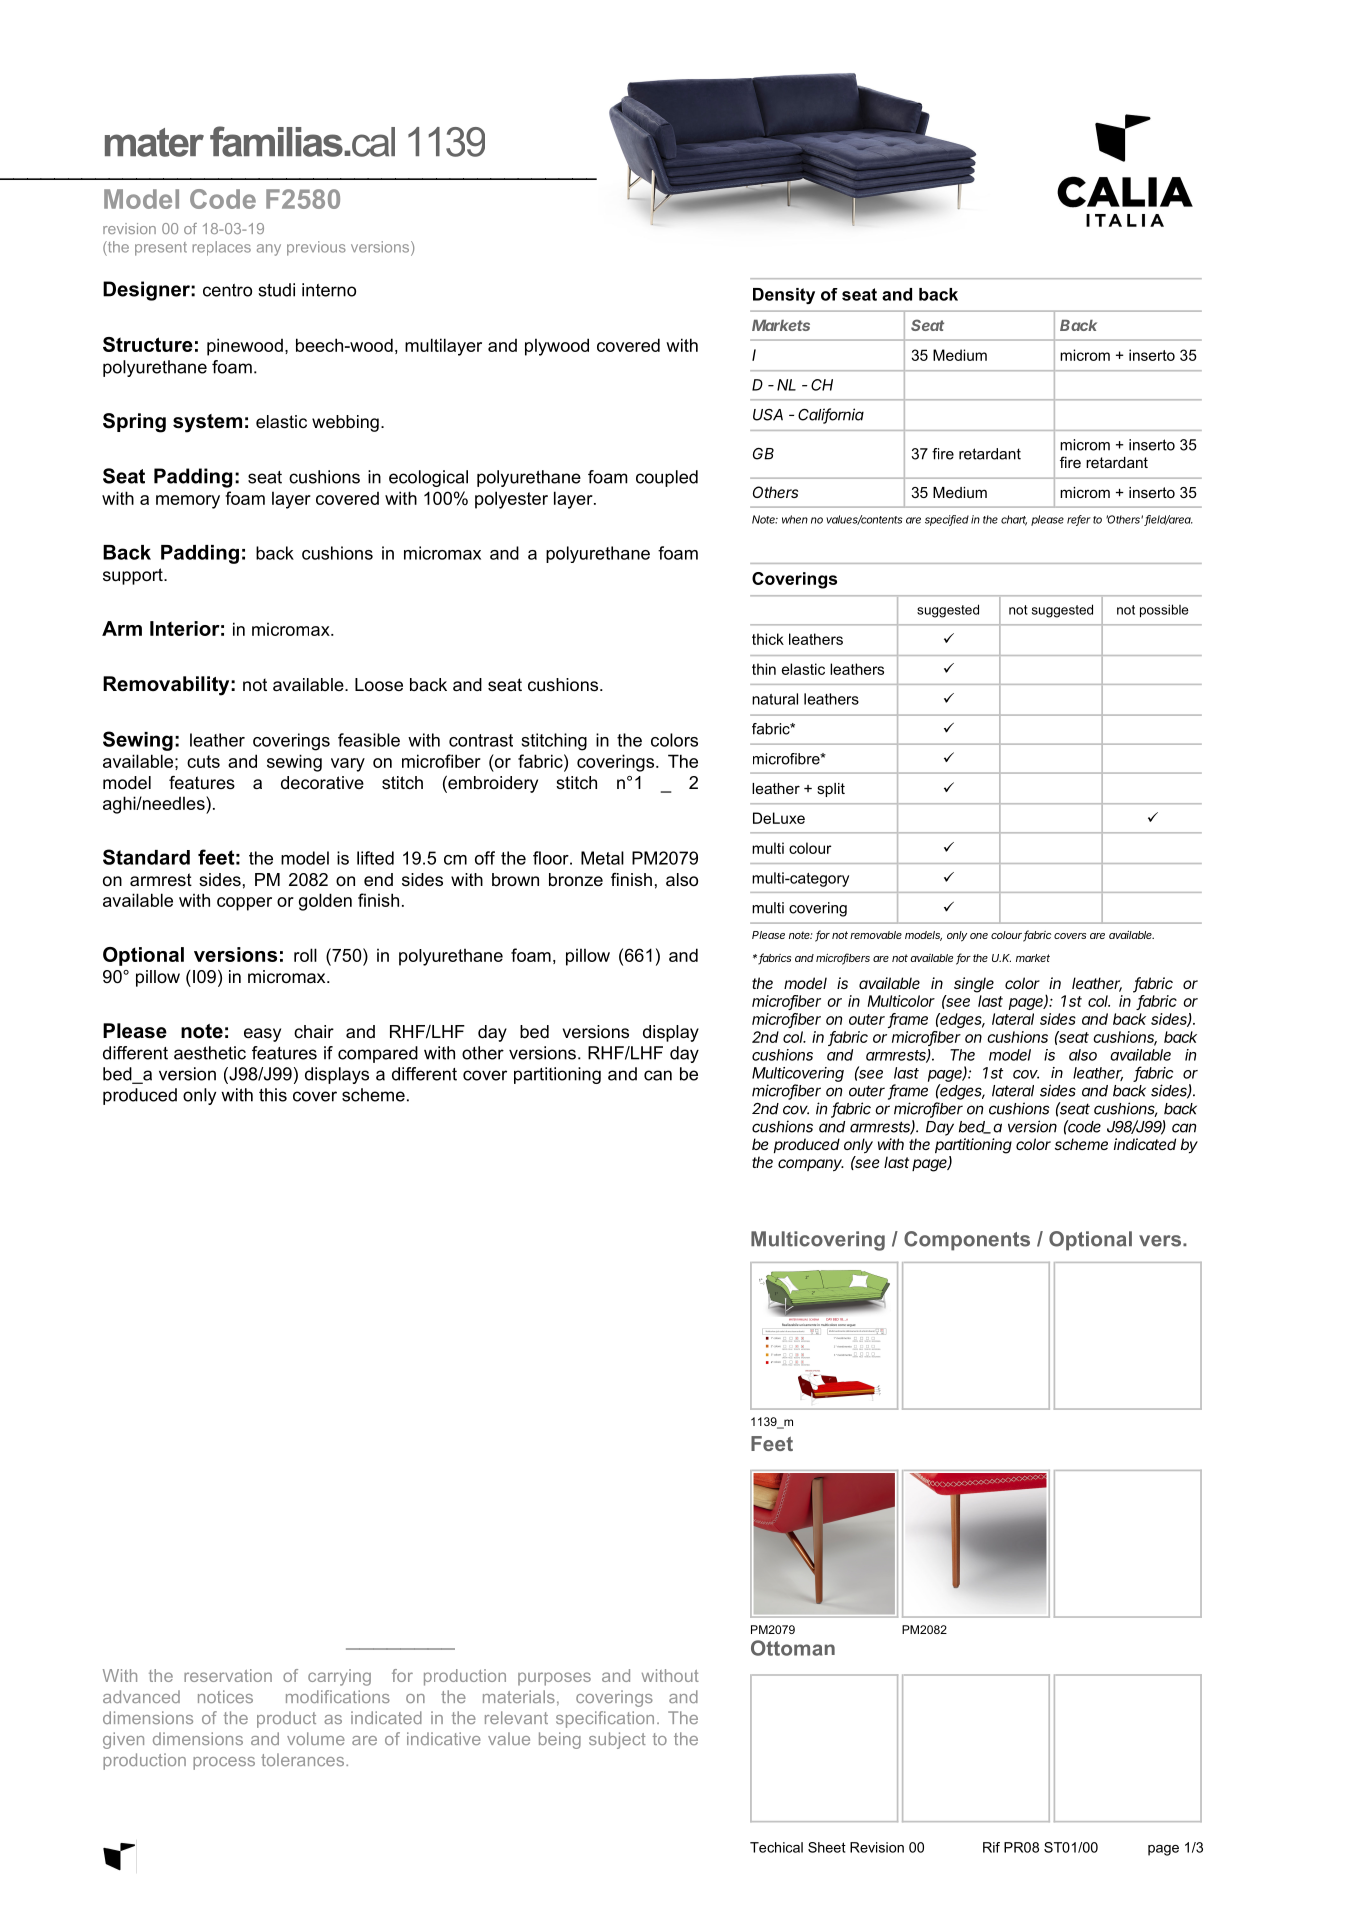 The height and width of the image is (1914, 1353). What do you see at coordinates (831, 415) in the image?
I see `California` at bounding box center [831, 415].
